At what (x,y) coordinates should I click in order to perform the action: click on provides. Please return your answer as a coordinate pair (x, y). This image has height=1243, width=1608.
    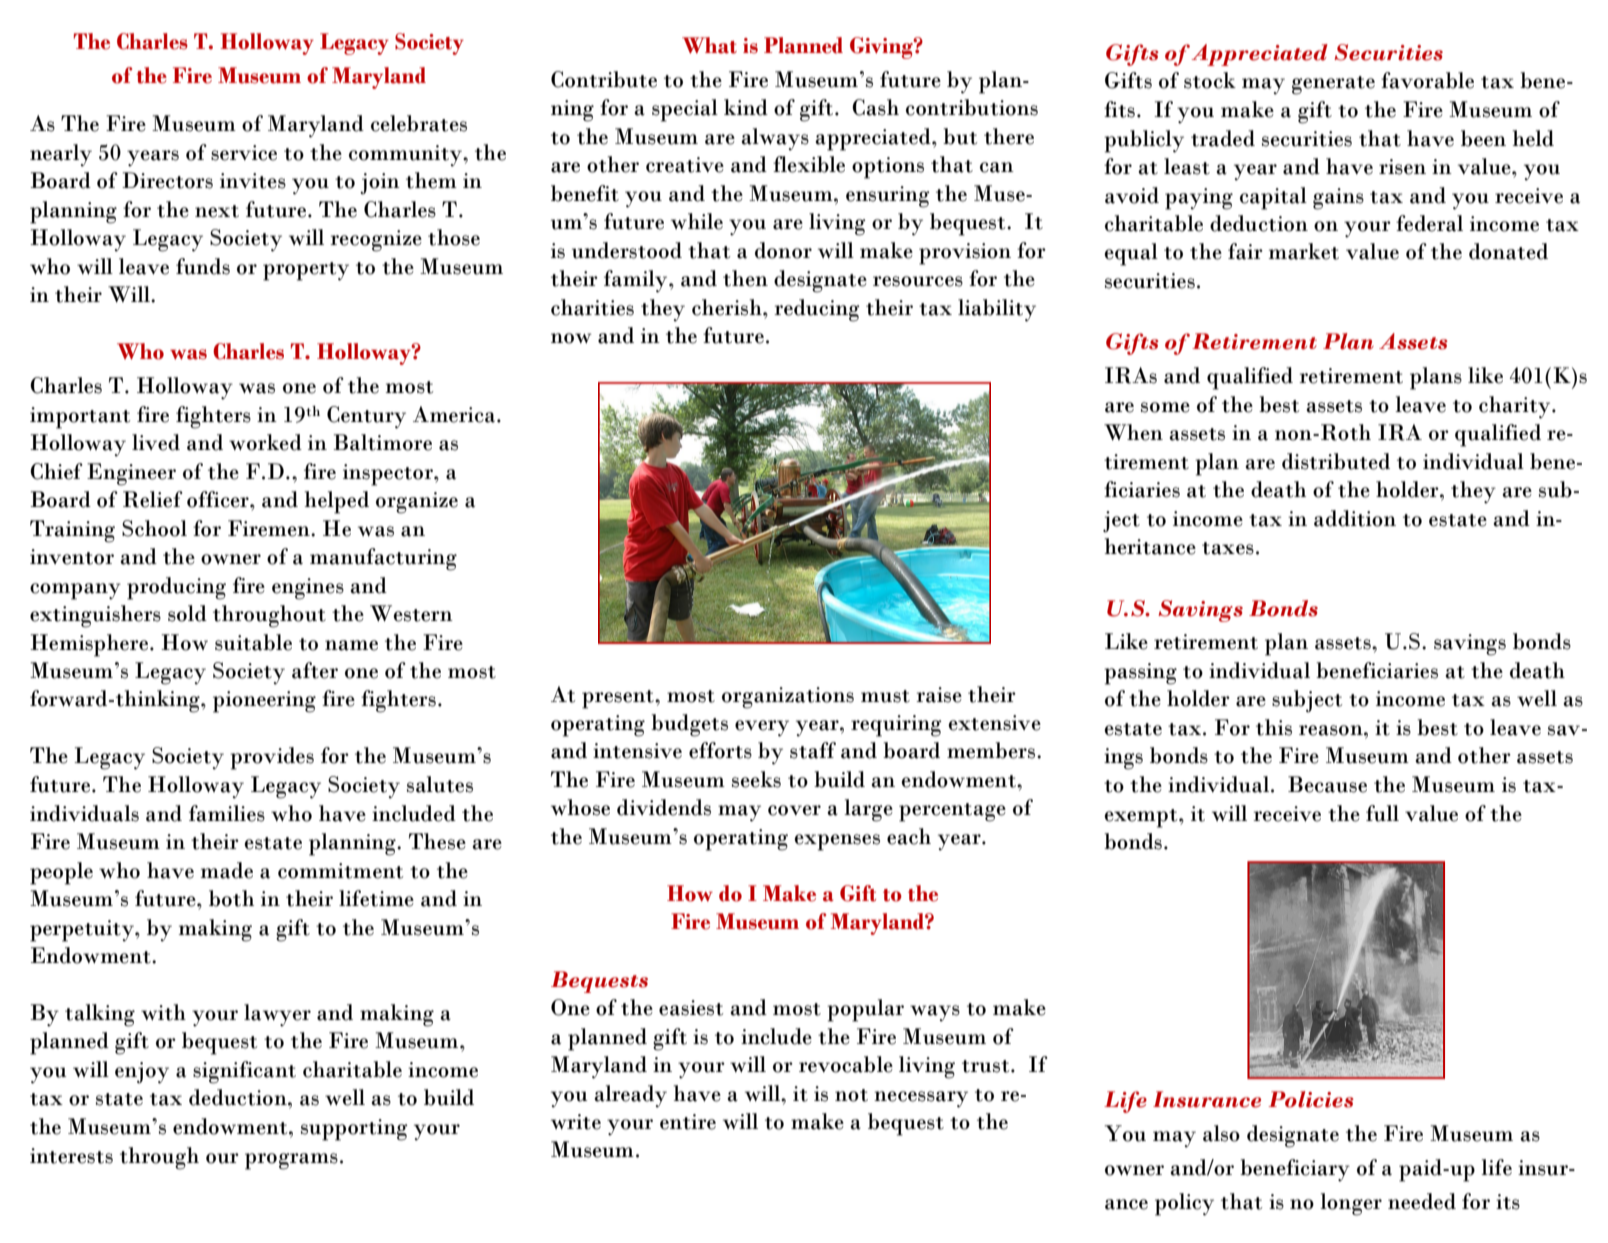
    Looking at the image, I should click on (272, 758).
